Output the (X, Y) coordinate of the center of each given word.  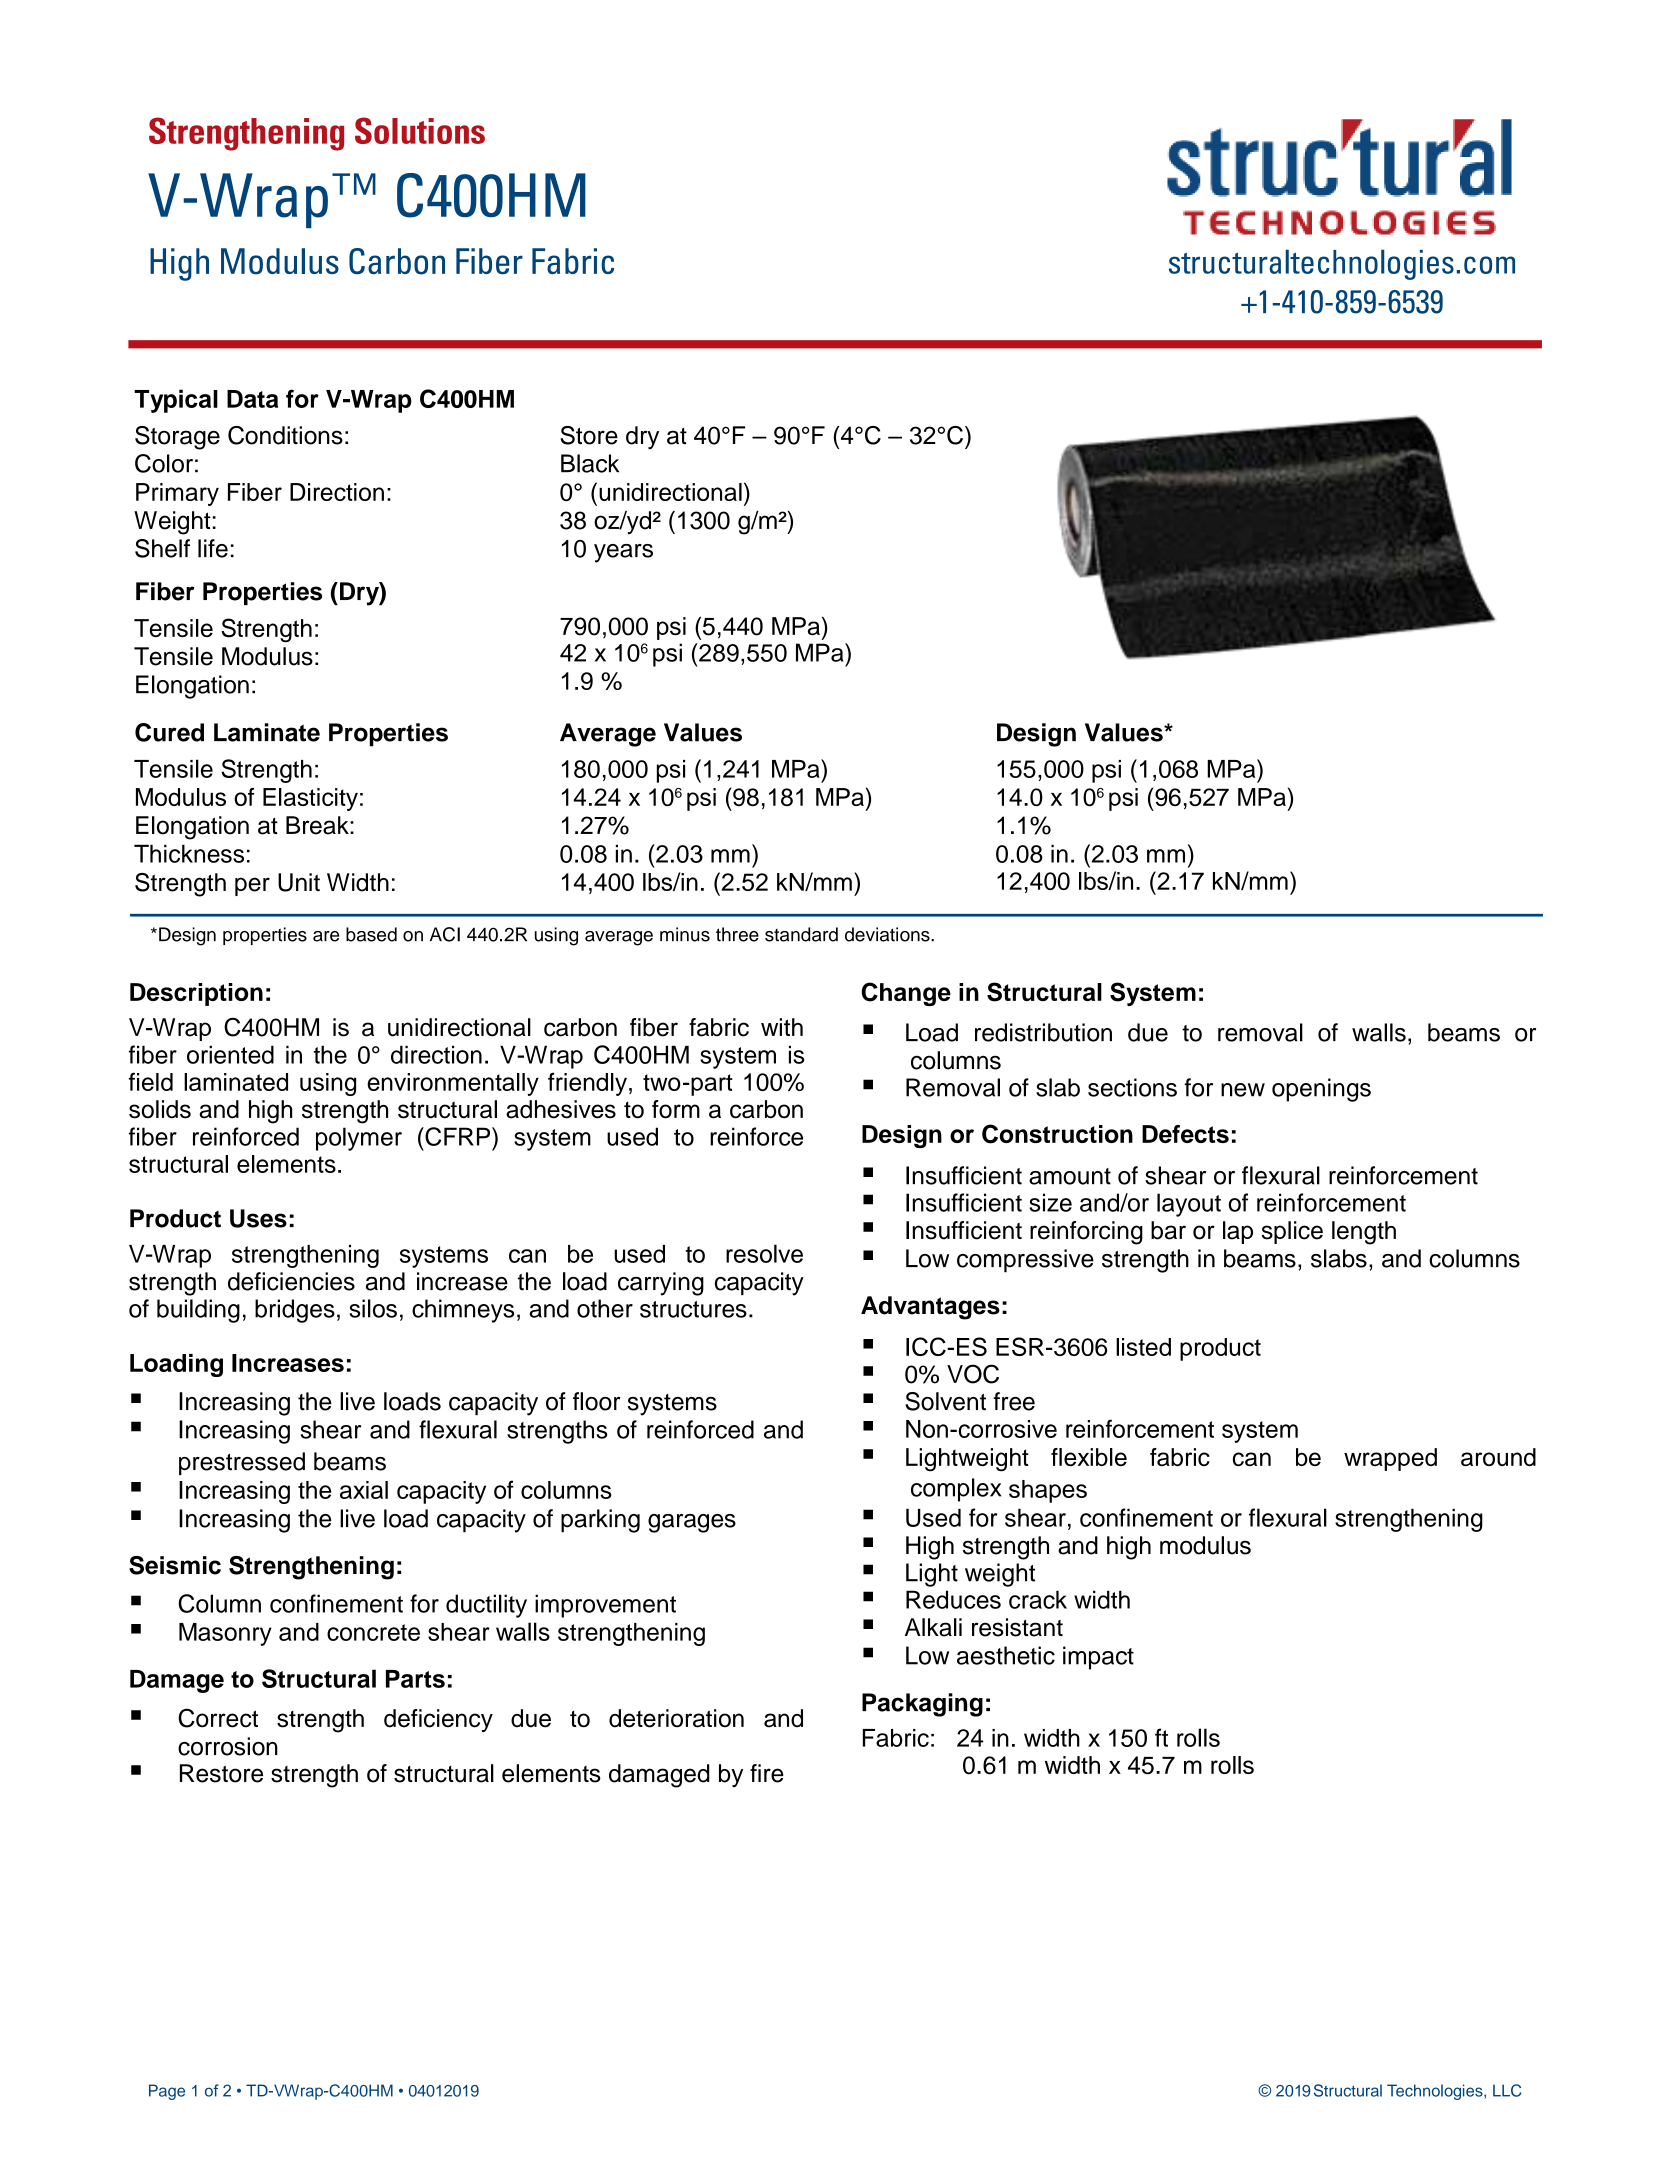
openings (1321, 1090)
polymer (359, 1139)
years (623, 553)
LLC (1507, 2090)
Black (590, 463)
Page (167, 2092)
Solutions (420, 130)
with (782, 1027)
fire (767, 1773)
